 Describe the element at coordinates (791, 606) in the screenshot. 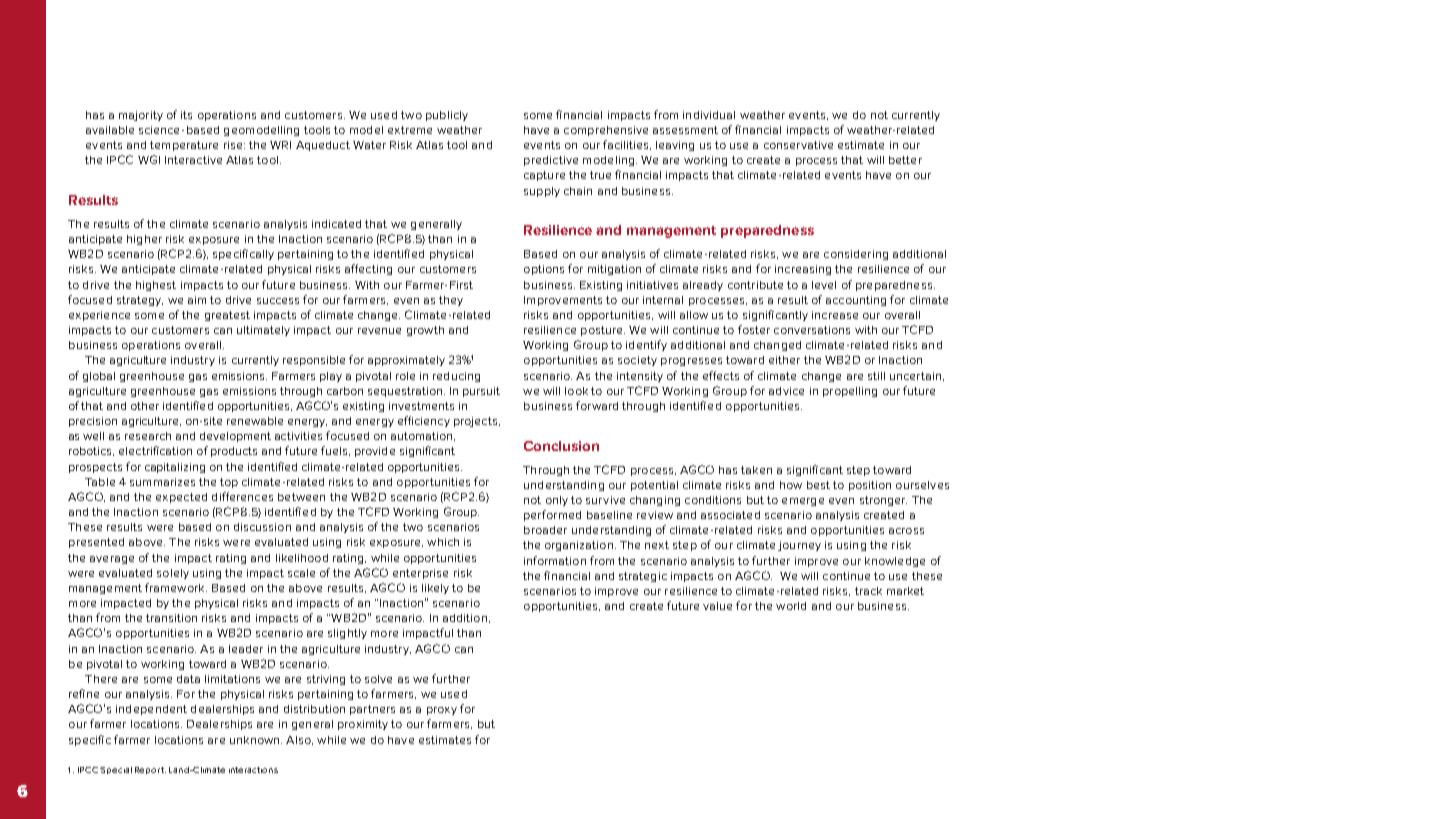

I see `world` at that location.
